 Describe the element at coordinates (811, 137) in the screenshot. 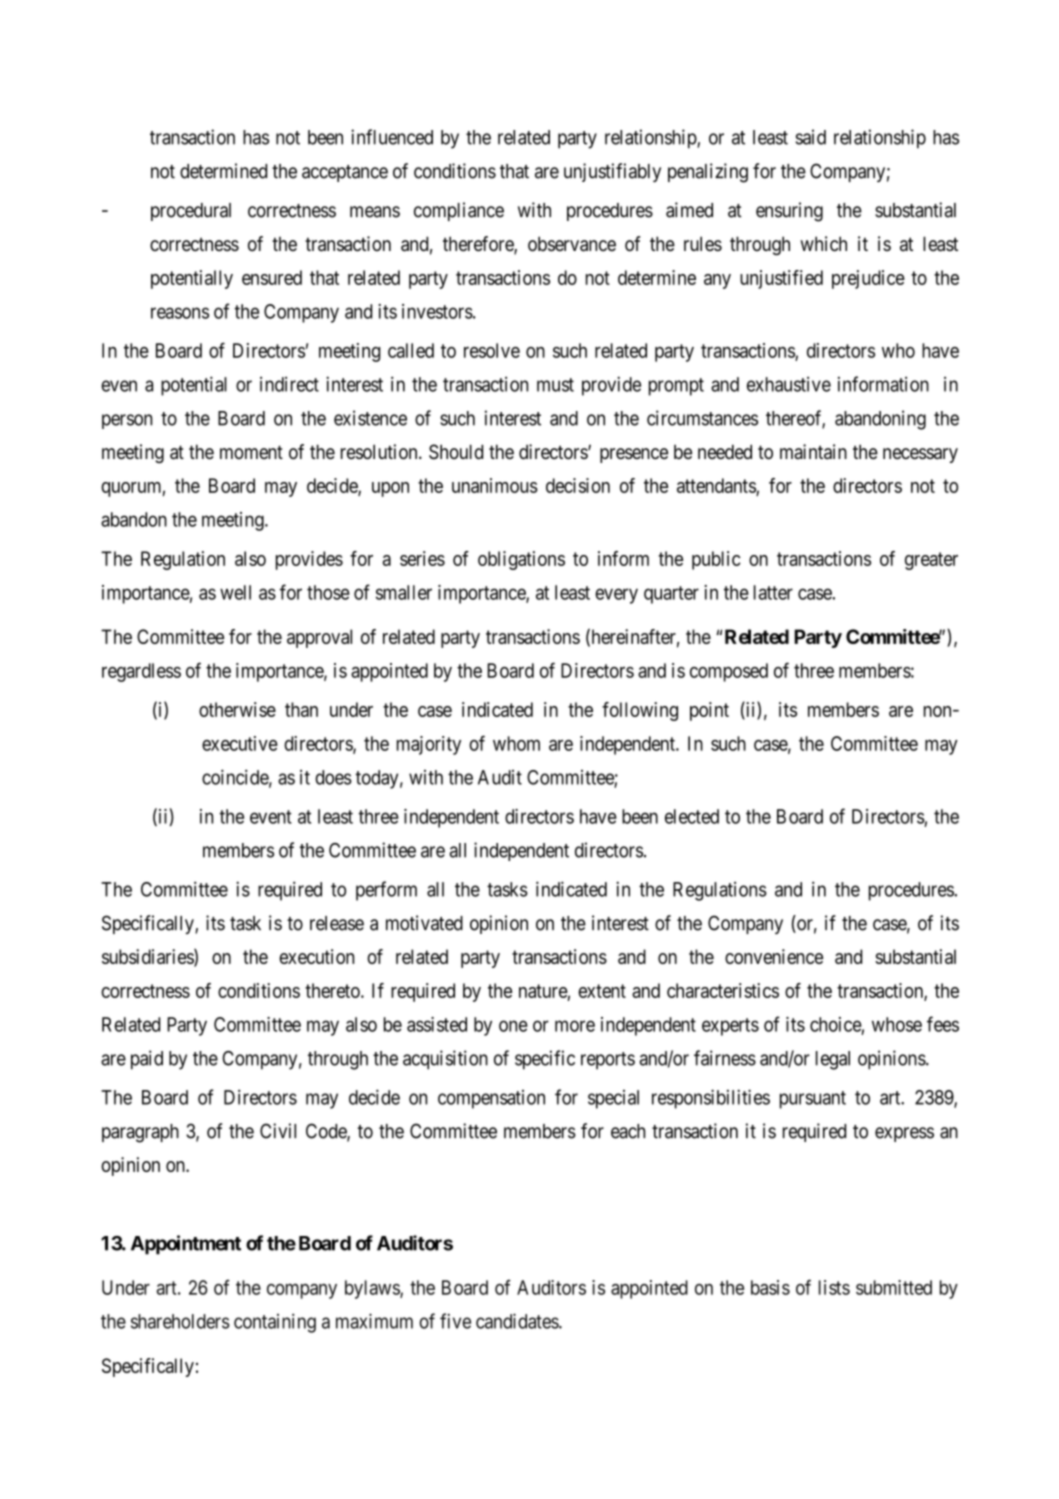

I see `said` at that location.
